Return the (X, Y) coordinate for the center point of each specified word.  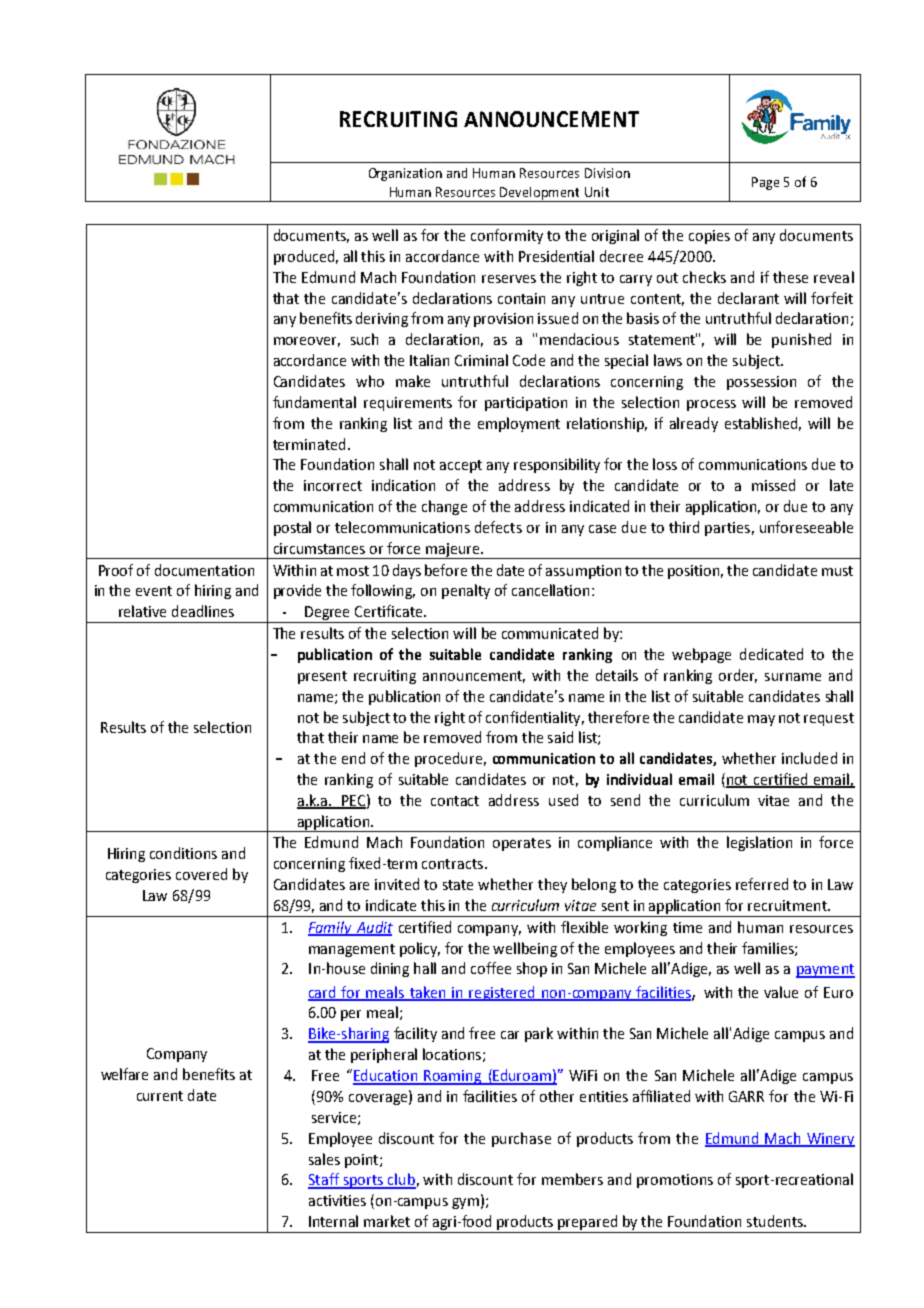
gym (465, 1203)
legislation (759, 843)
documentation (204, 570)
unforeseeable (806, 527)
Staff (324, 1180)
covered (201, 874)
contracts (452, 864)
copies (709, 237)
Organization (405, 174)
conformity (507, 236)
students (776, 1221)
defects (498, 527)
